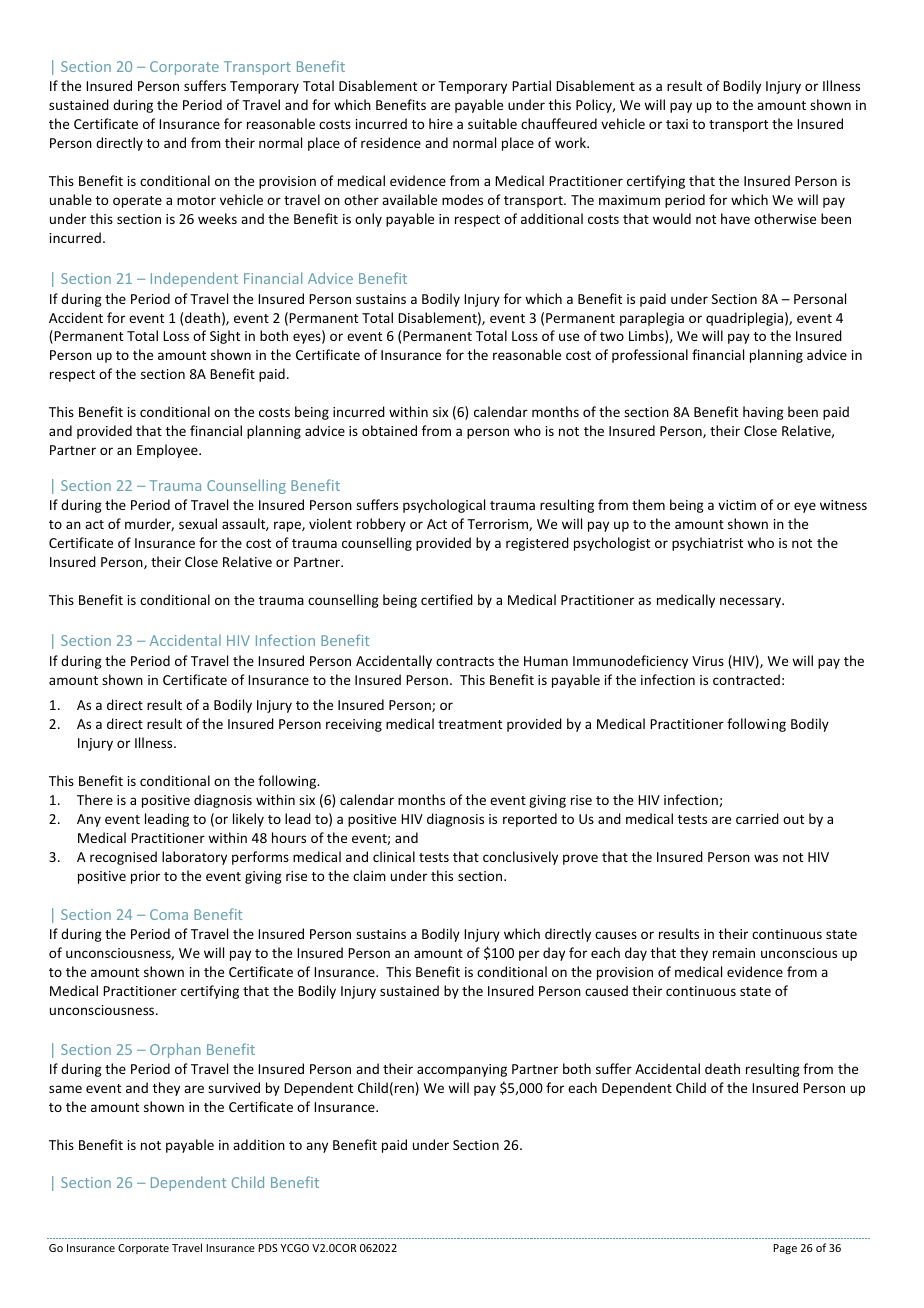  Describe the element at coordinates (137, 202) in the image. I see `operate` at that location.
